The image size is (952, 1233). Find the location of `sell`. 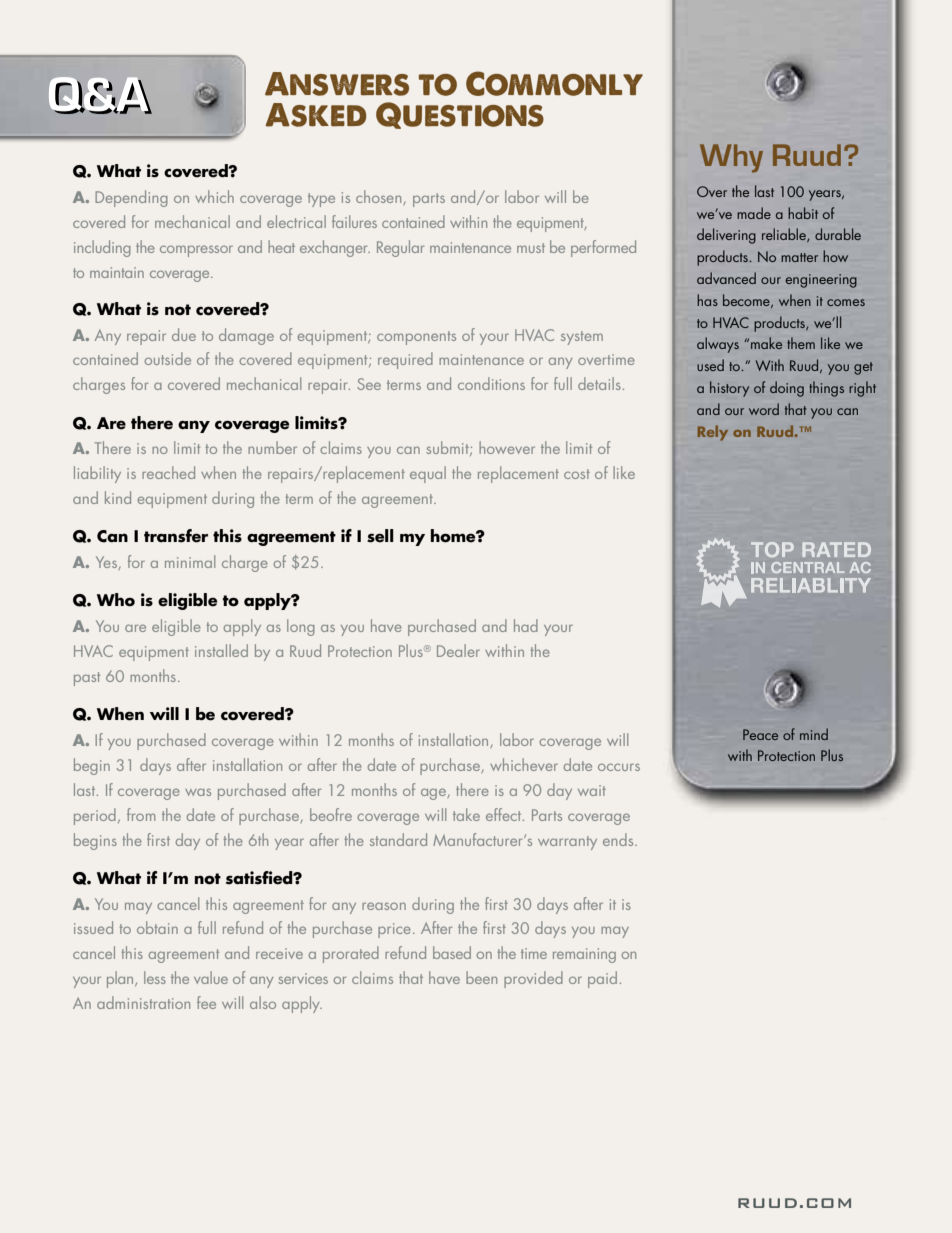

sell is located at coordinates (380, 536).
